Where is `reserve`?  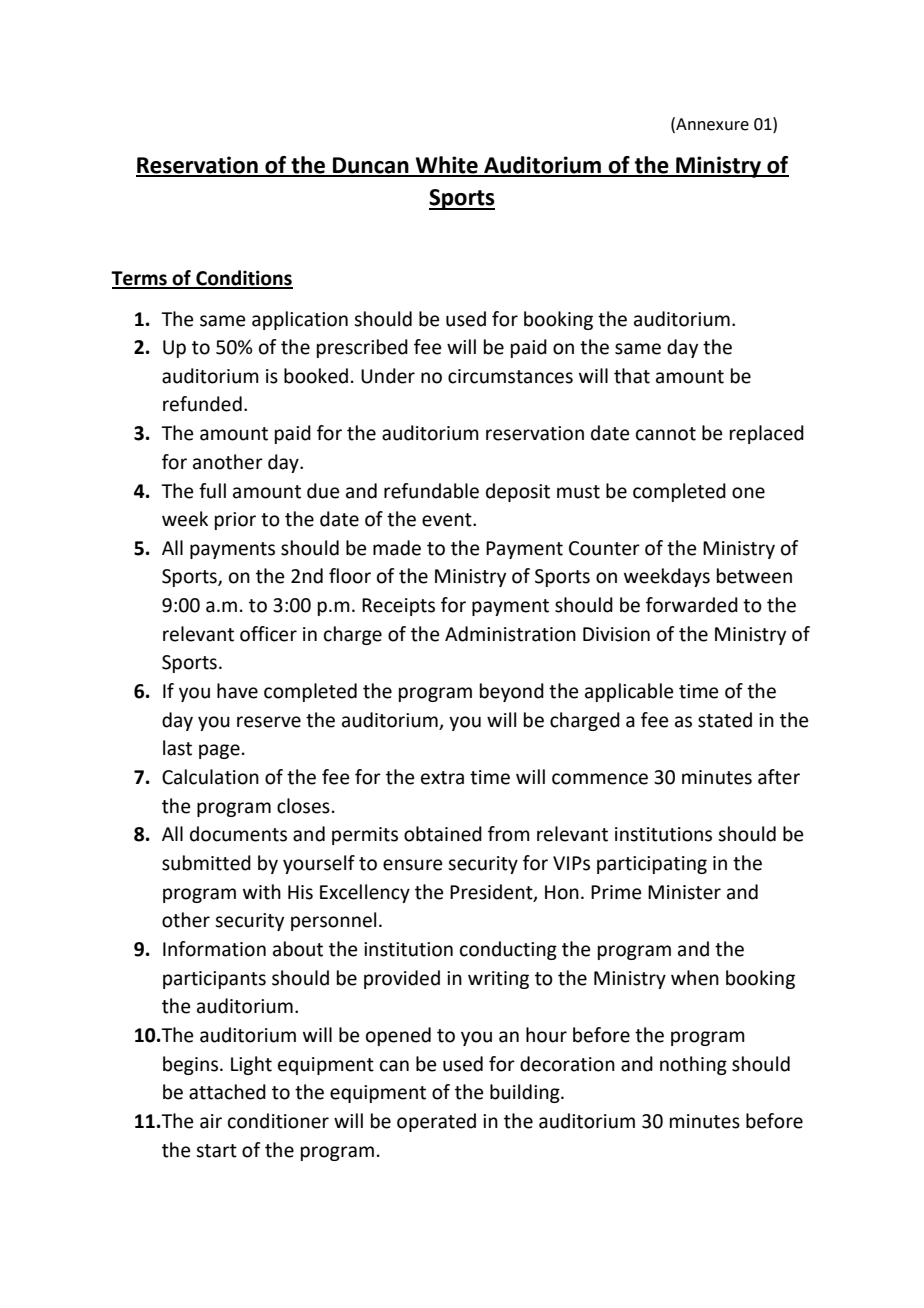
reserve is located at coordinates (269, 722).
